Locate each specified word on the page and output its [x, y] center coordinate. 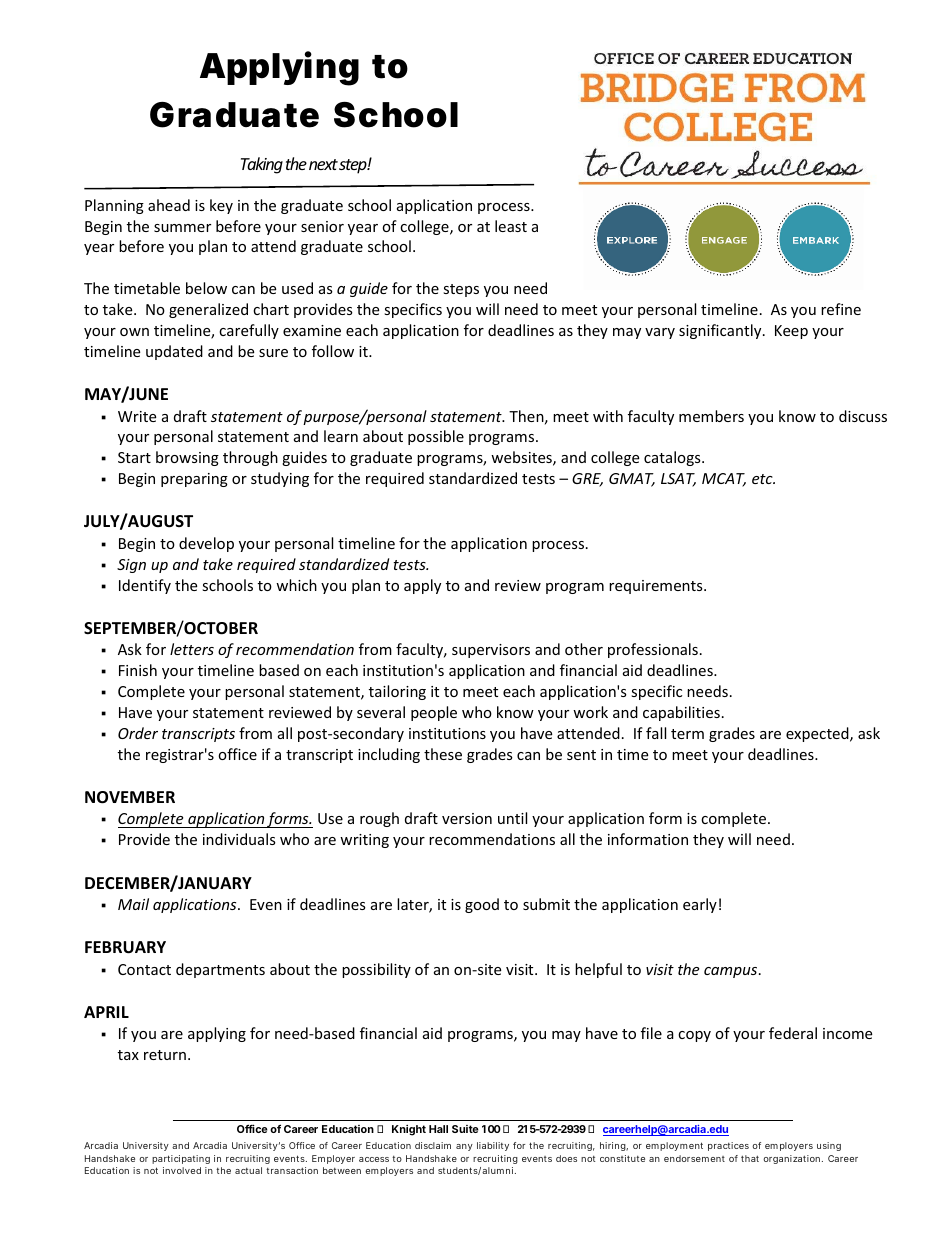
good [482, 905]
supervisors [491, 651]
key [221, 206]
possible [436, 437]
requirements [657, 587]
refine [841, 309]
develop [206, 544]
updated [174, 352]
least [511, 226]
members [711, 416]
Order [138, 733]
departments [220, 970]
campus [732, 972]
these [443, 754]
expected [818, 734]
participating [181, 1159]
